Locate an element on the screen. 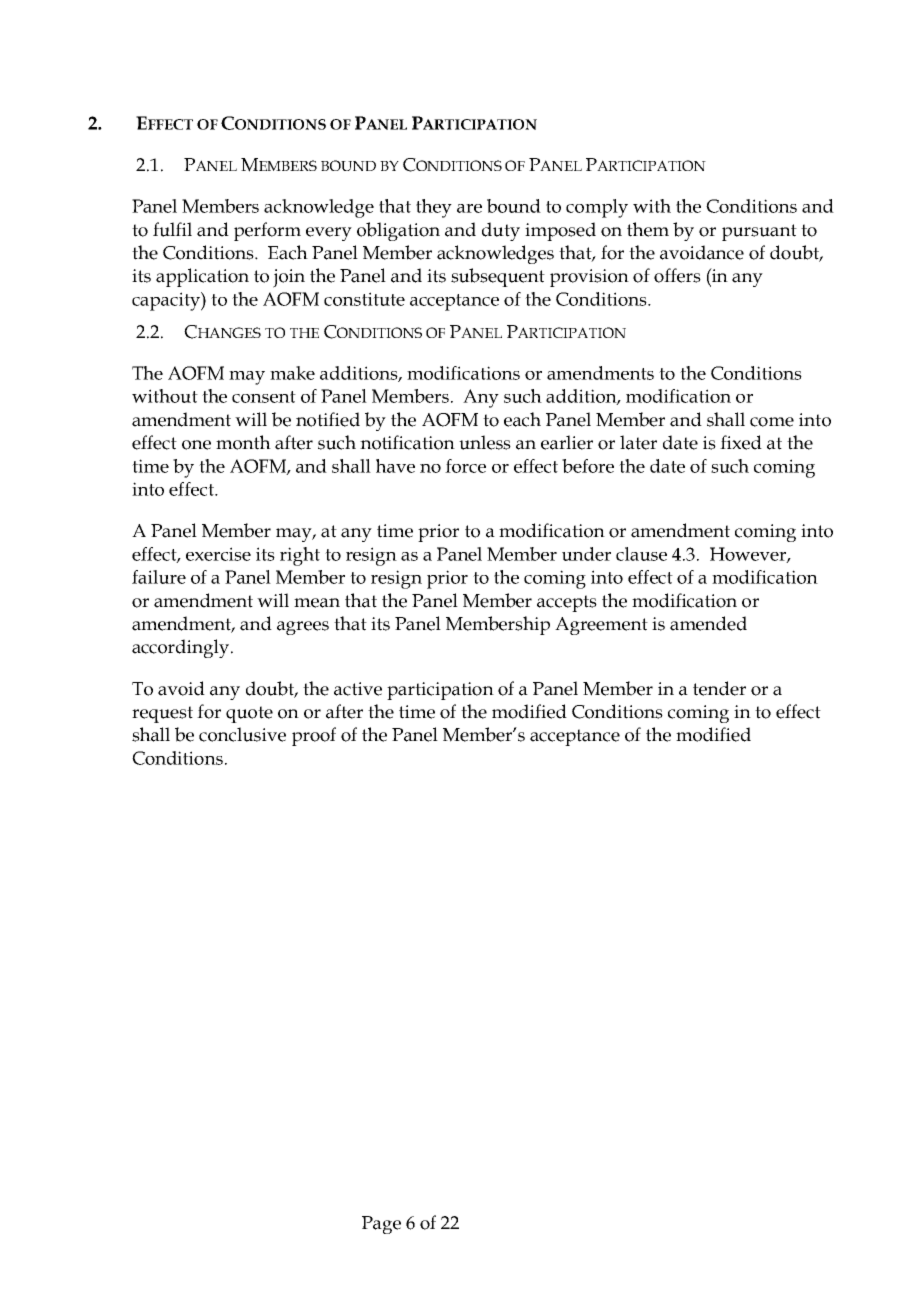 This screenshot has height=1308, width=924. Page is located at coordinates (381, 1225).
